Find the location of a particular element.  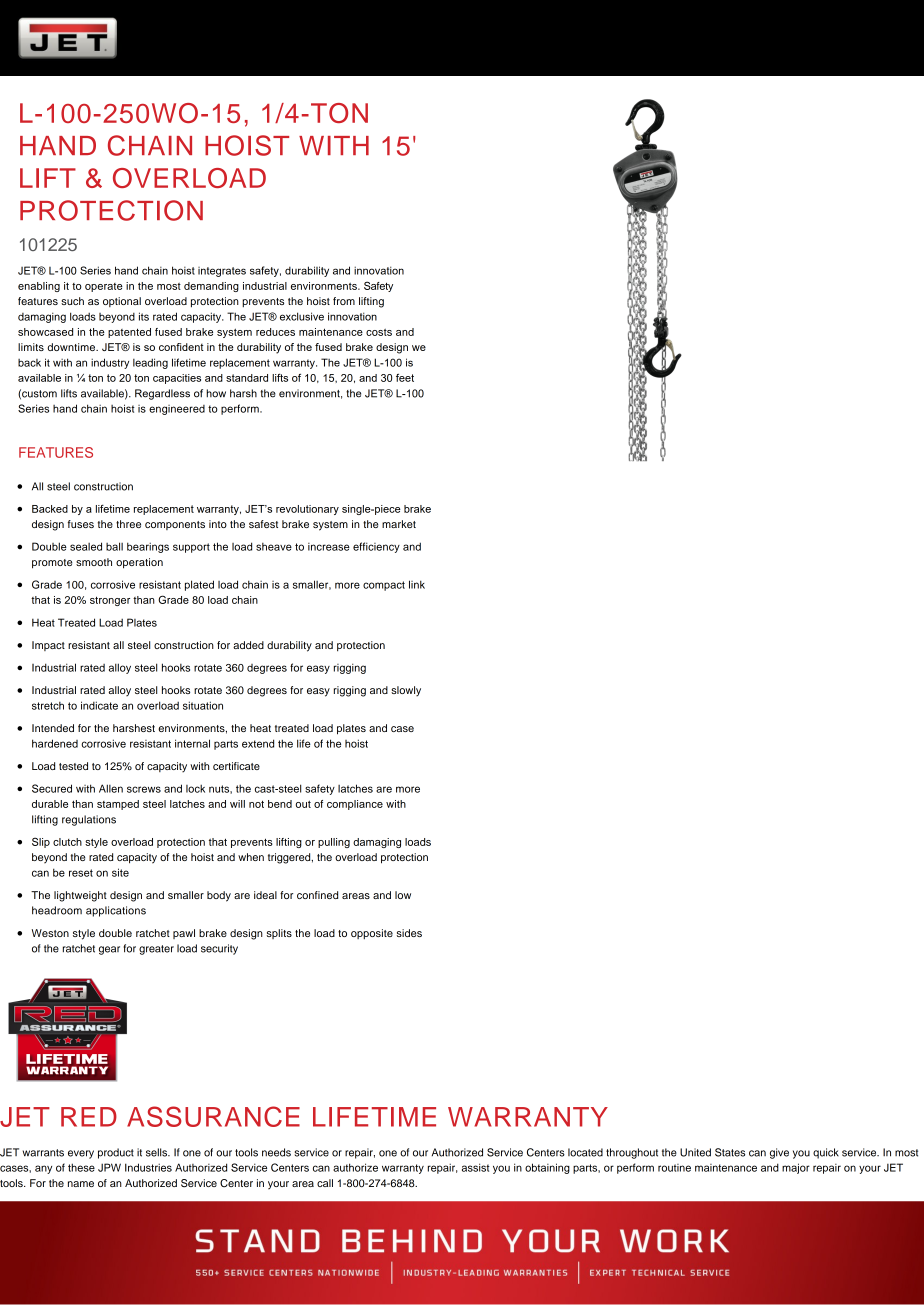

States is located at coordinates (730, 1152).
